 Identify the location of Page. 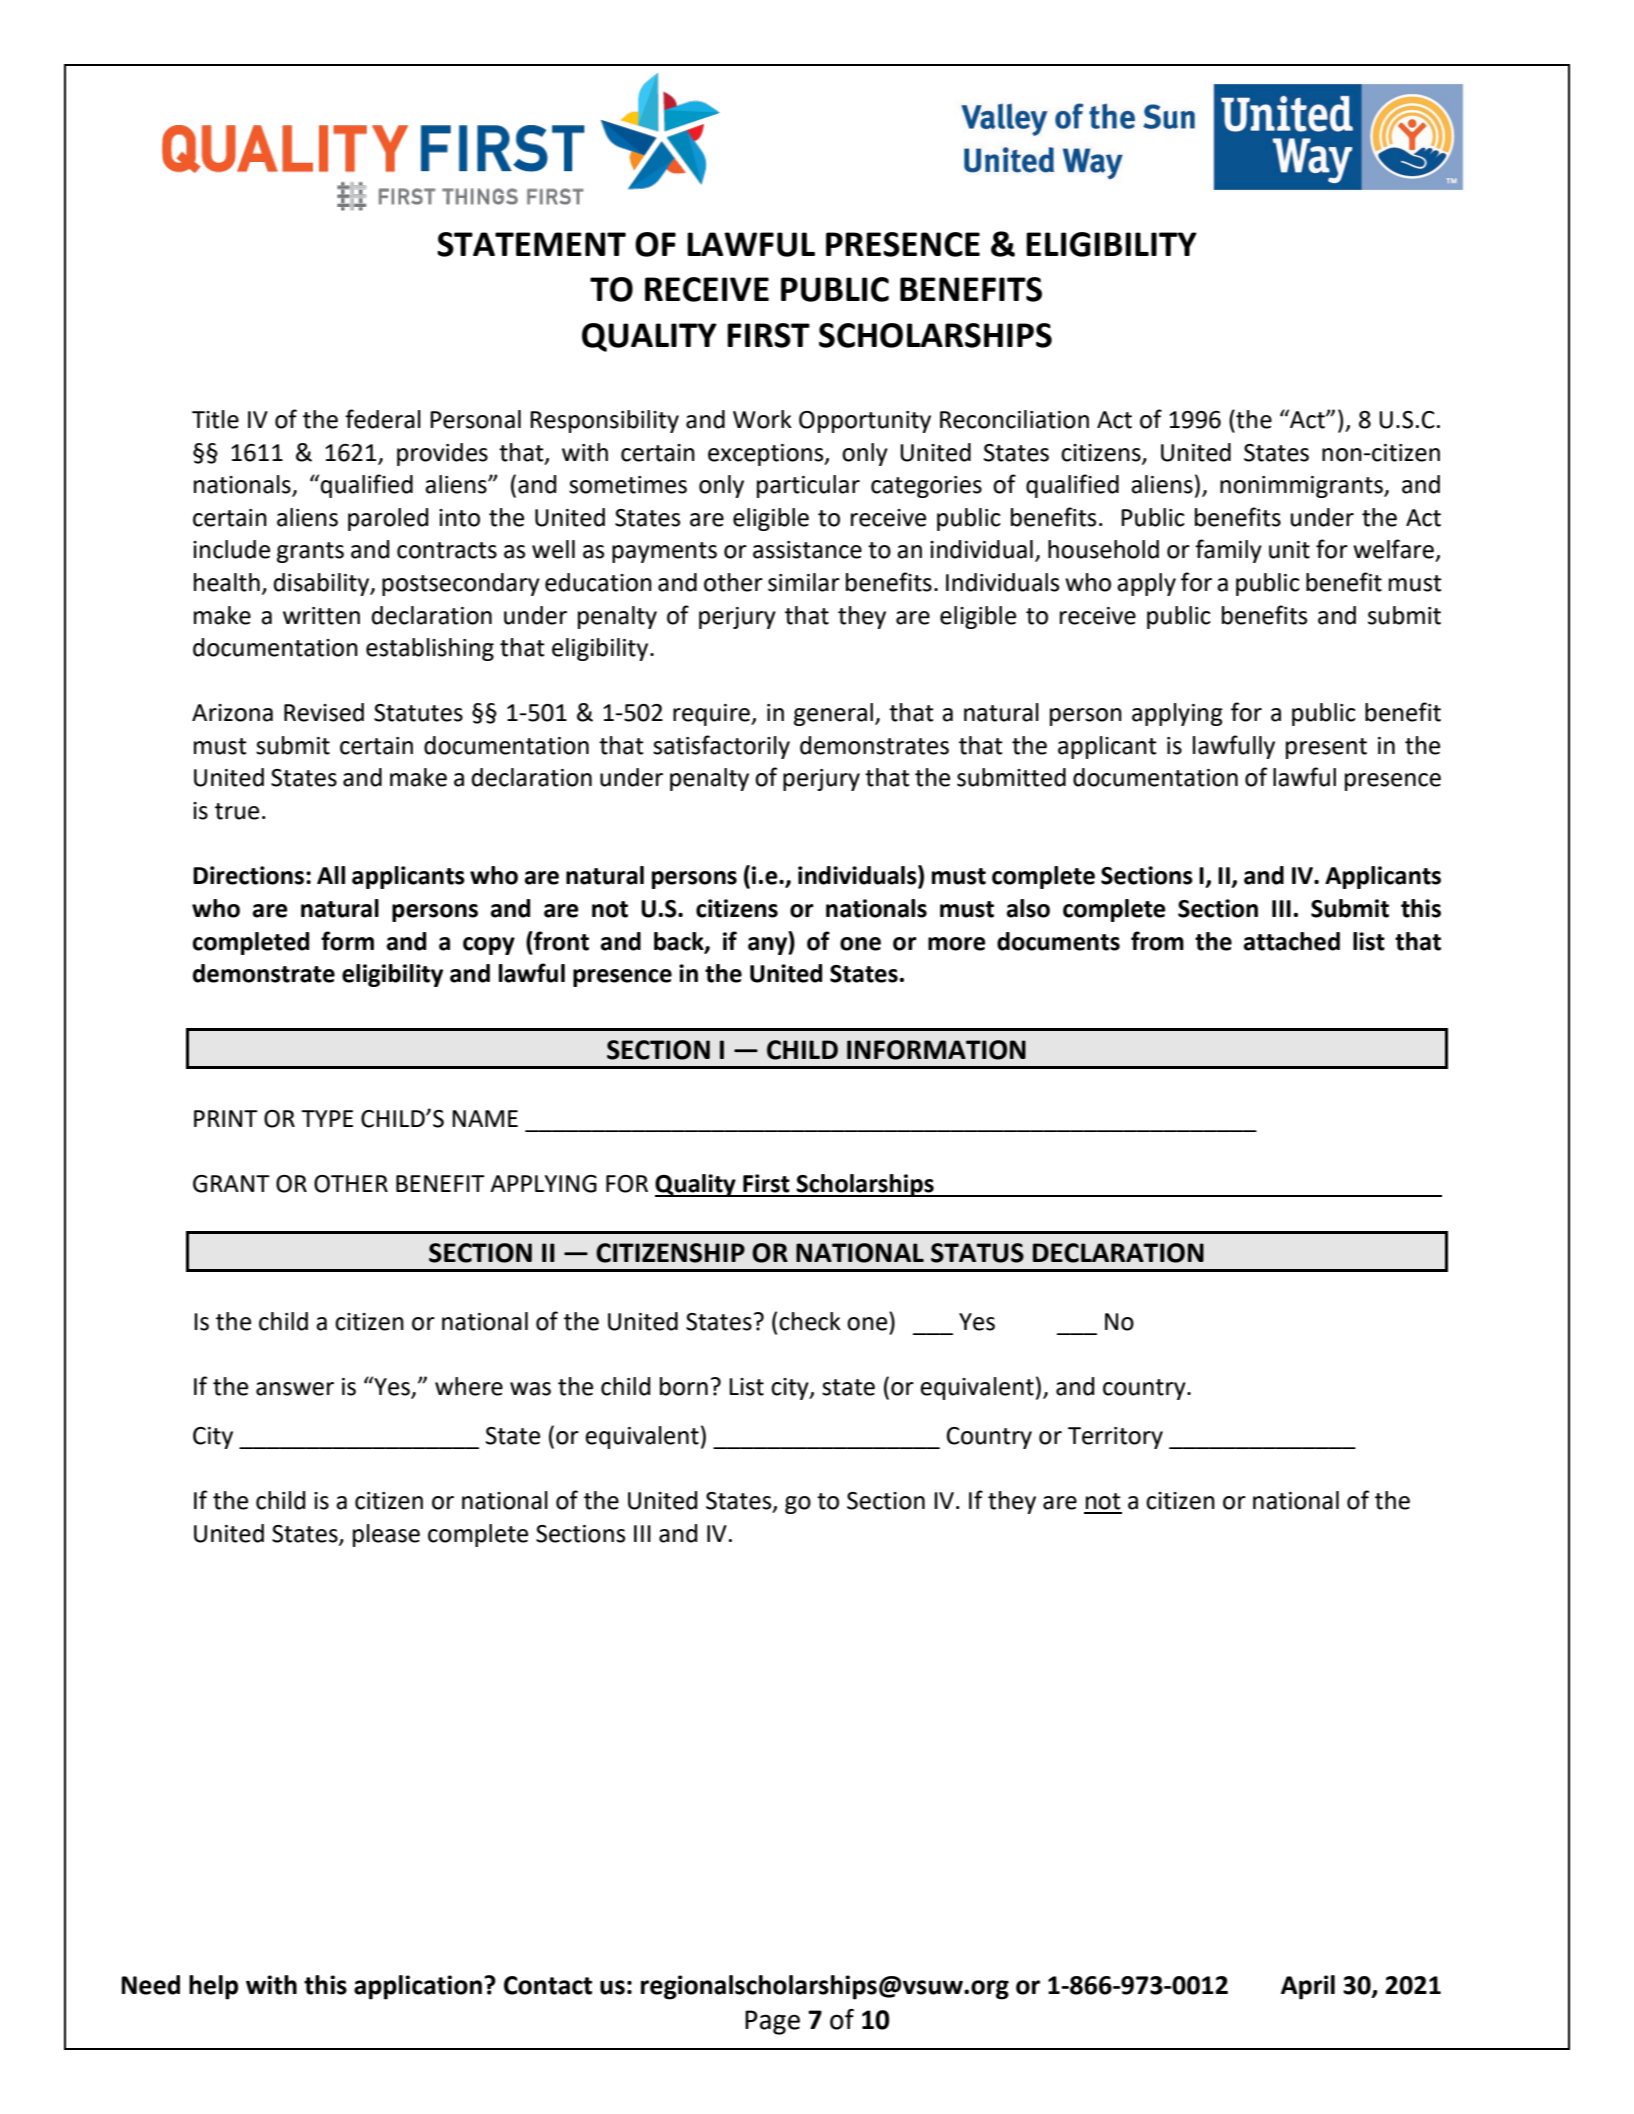
(772, 2022).
